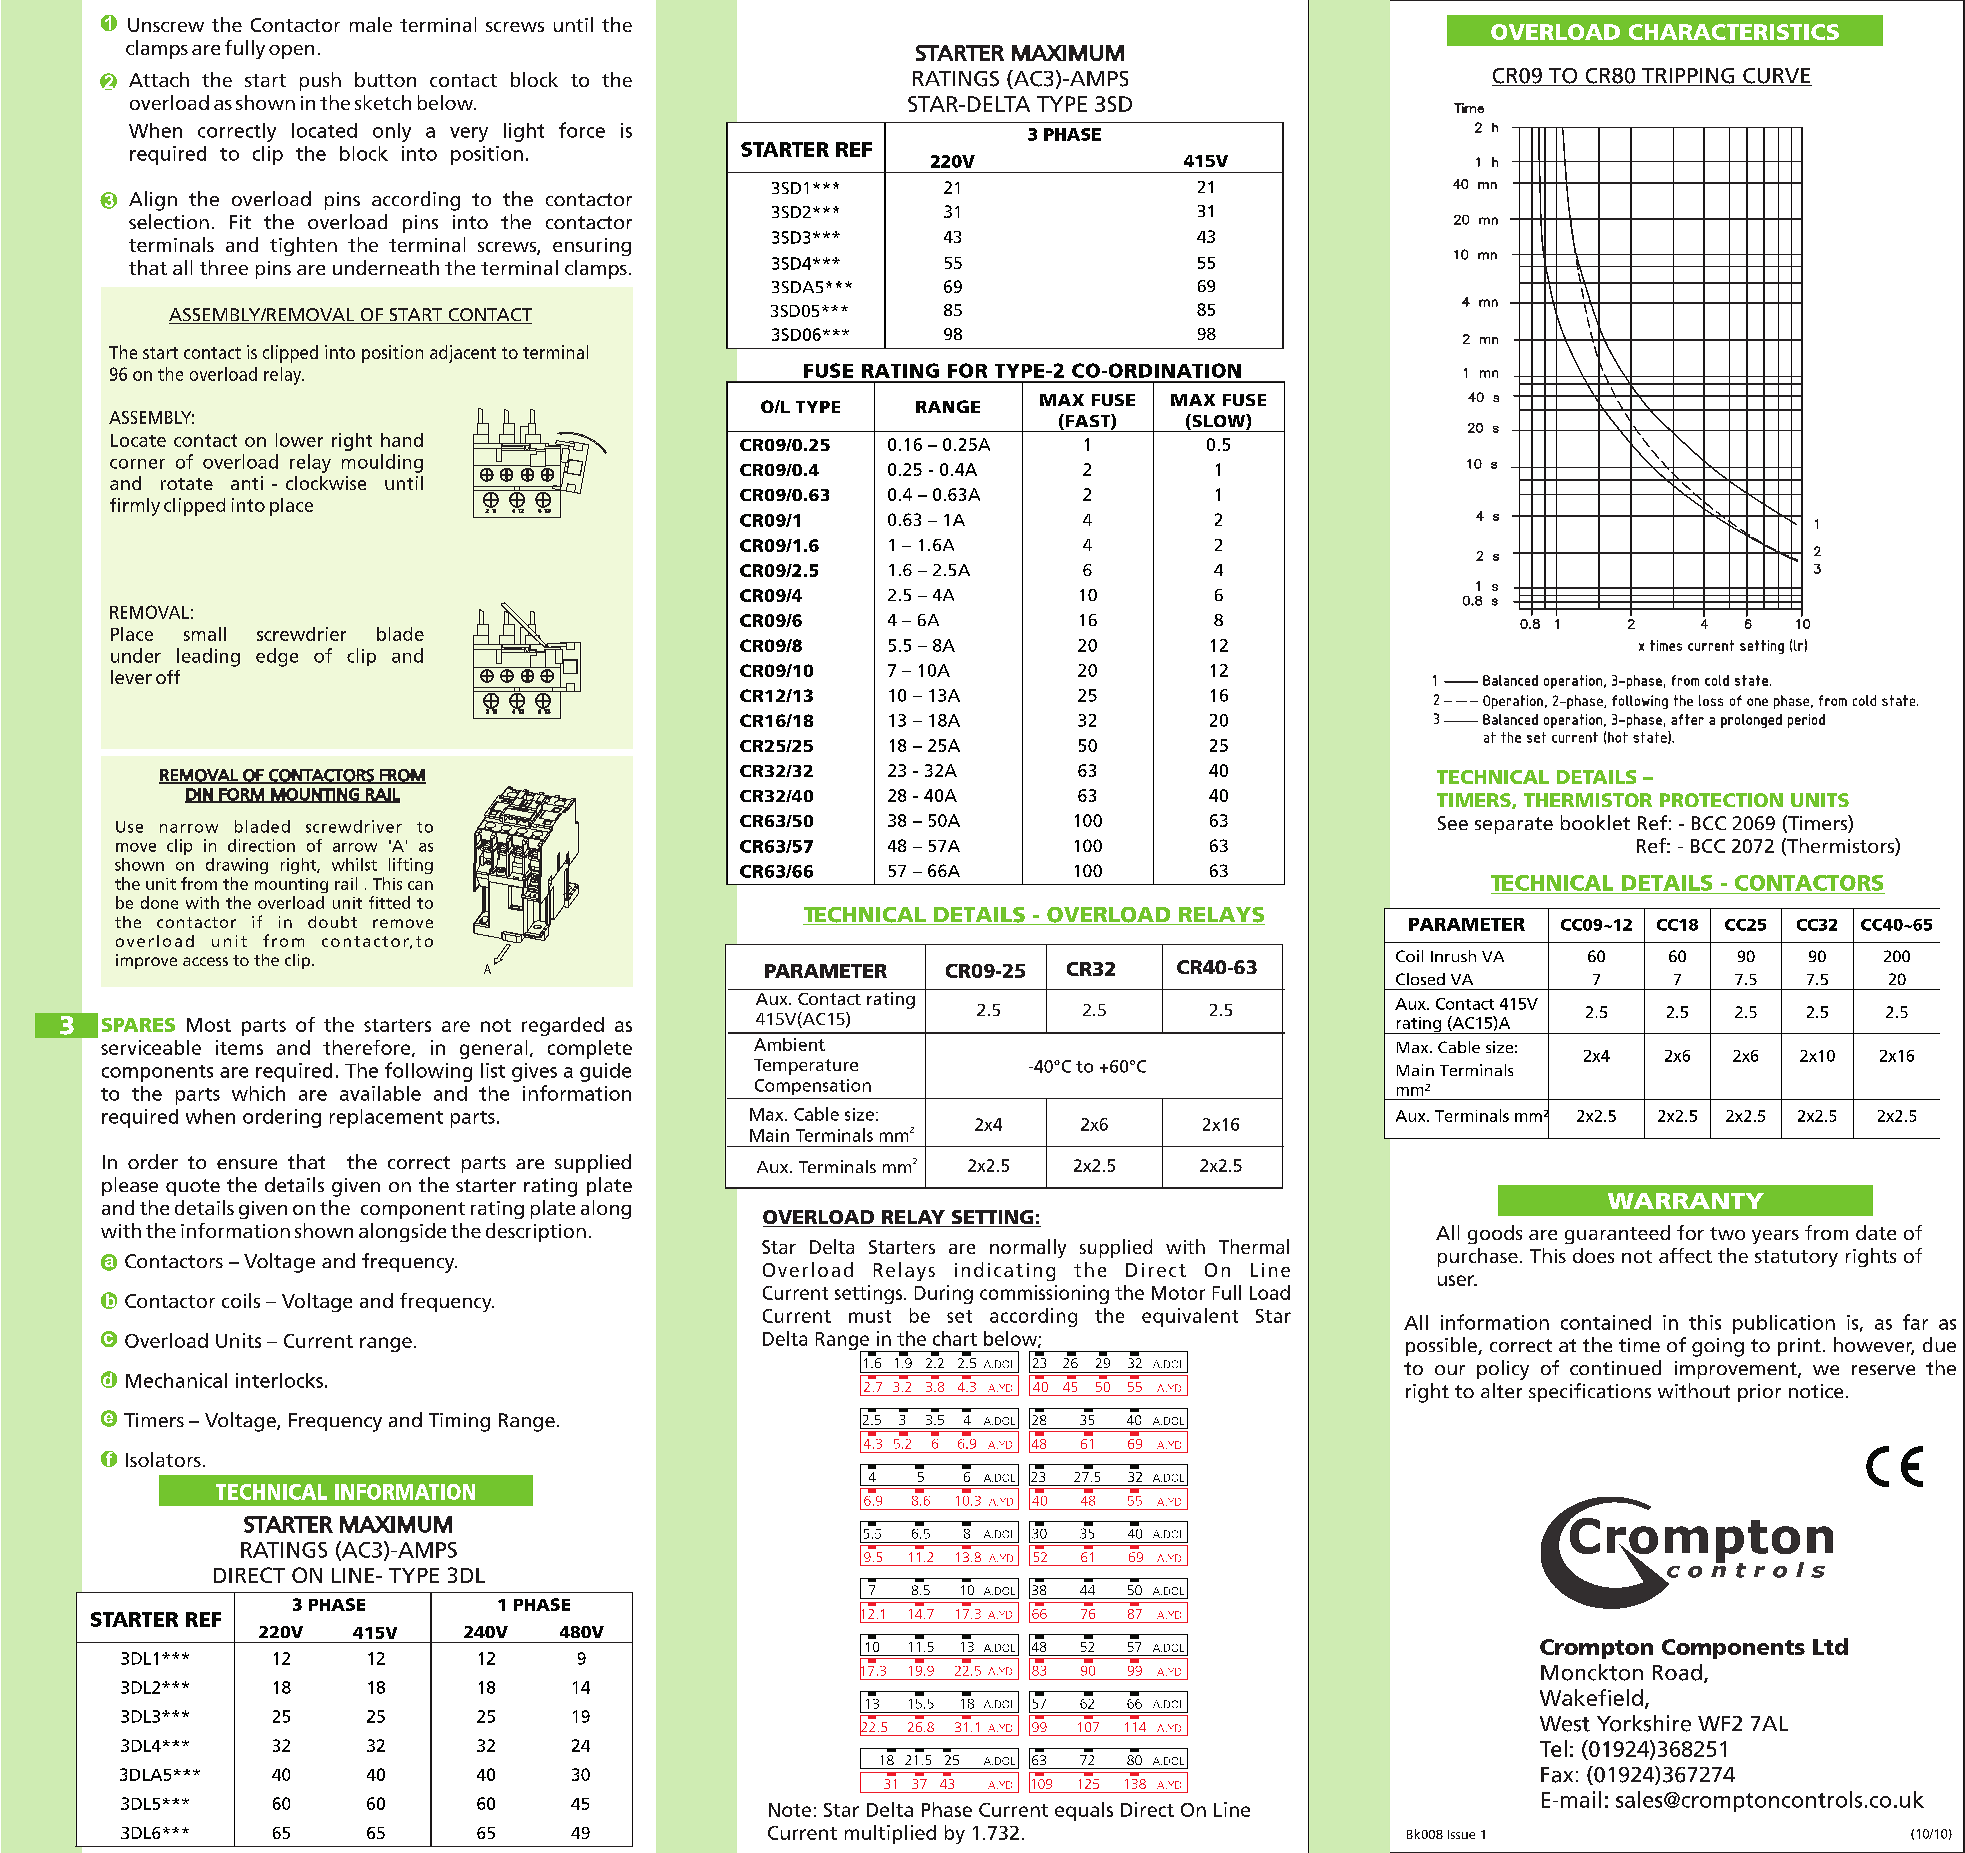 This page has width=1965, height=1853. What do you see at coordinates (1721, 800) in the page?
I see `PROTECTION` at bounding box center [1721, 800].
